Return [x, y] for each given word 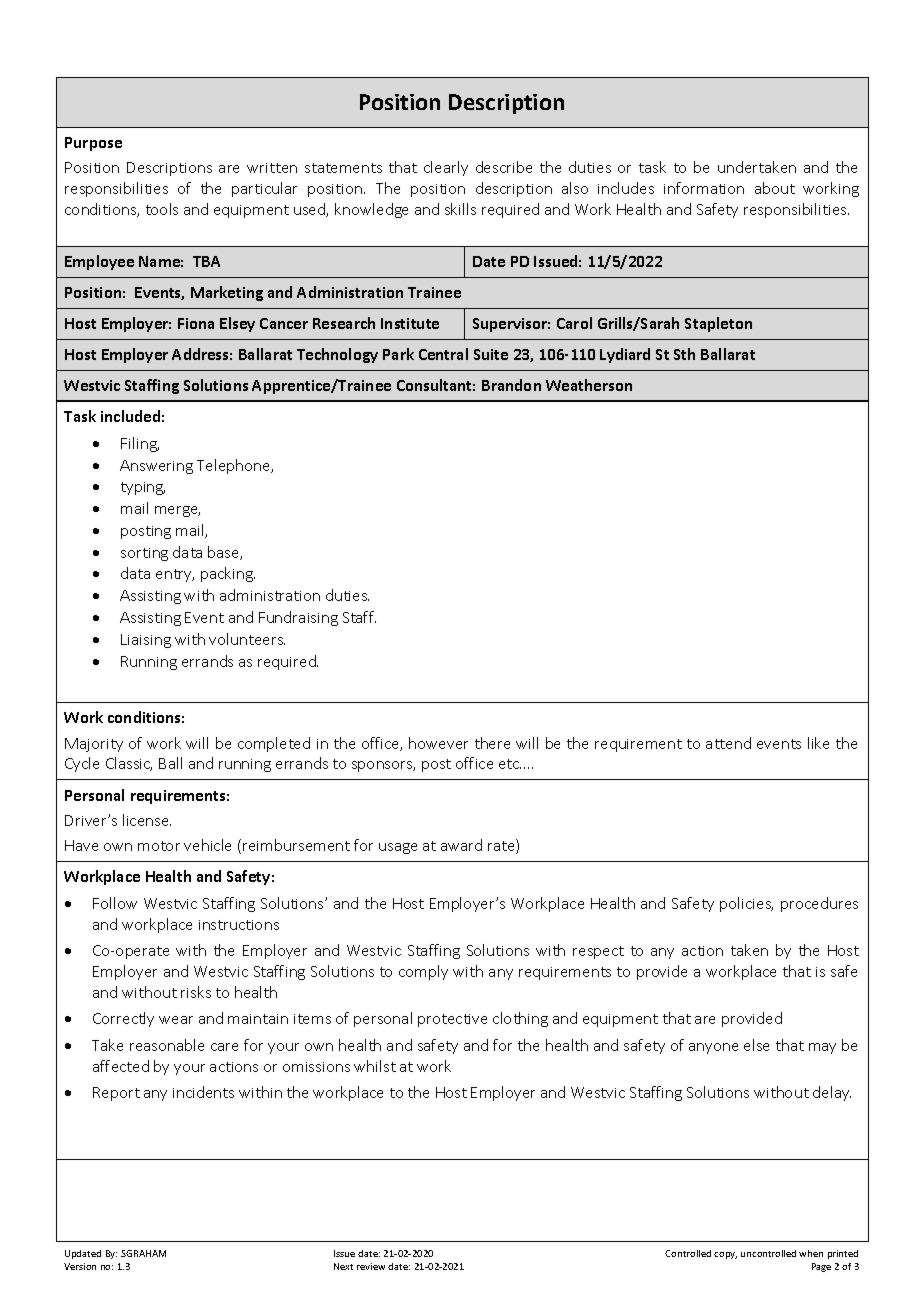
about [775, 188]
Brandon [511, 385]
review [371, 1266]
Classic [129, 764]
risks [196, 992]
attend [728, 743]
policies [746, 904]
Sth [684, 354]
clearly [446, 168]
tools [162, 209]
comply [423, 972]
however [438, 743]
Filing [140, 444]
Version [80, 1266]
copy [725, 1255]
